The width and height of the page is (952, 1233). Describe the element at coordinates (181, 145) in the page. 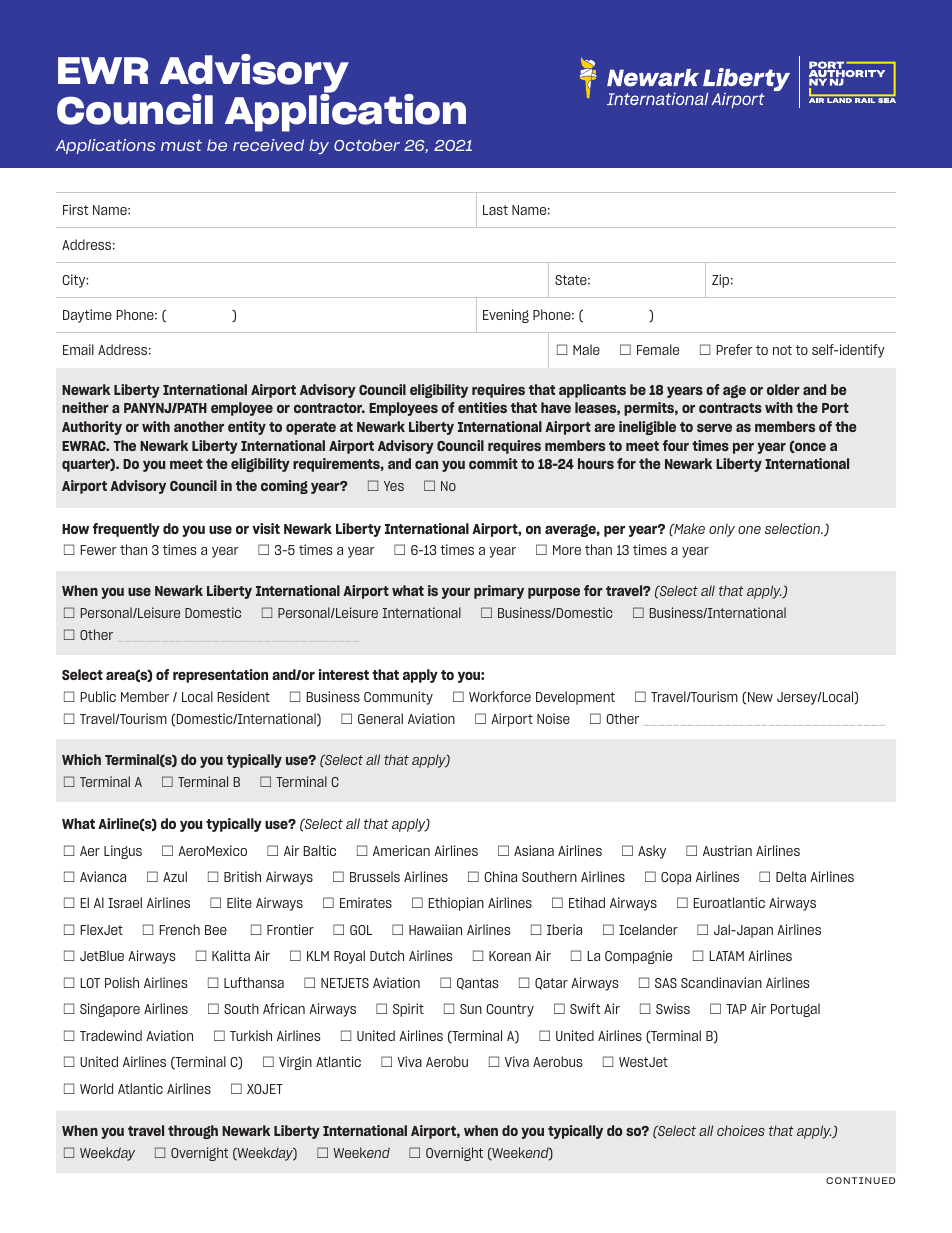

I see `must` at that location.
